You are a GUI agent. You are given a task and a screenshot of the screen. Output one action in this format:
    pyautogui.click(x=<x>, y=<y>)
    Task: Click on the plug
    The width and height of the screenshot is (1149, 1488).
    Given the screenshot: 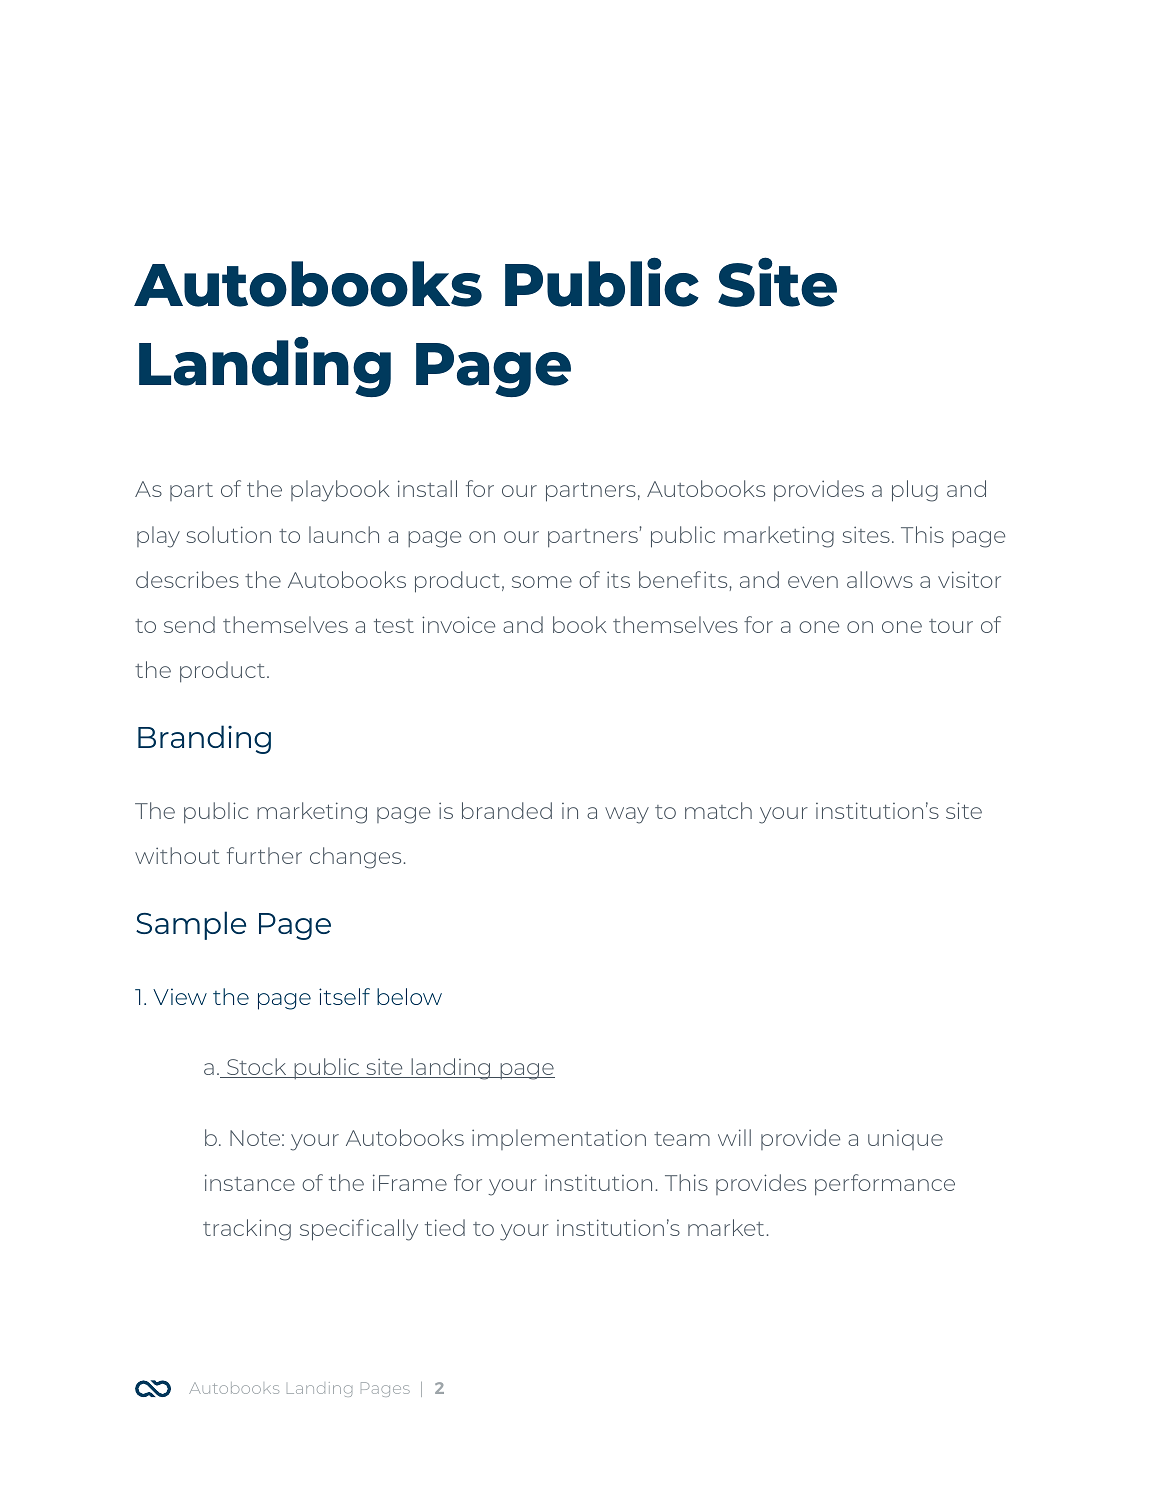 What is the action you would take?
    pyautogui.click(x=915, y=491)
